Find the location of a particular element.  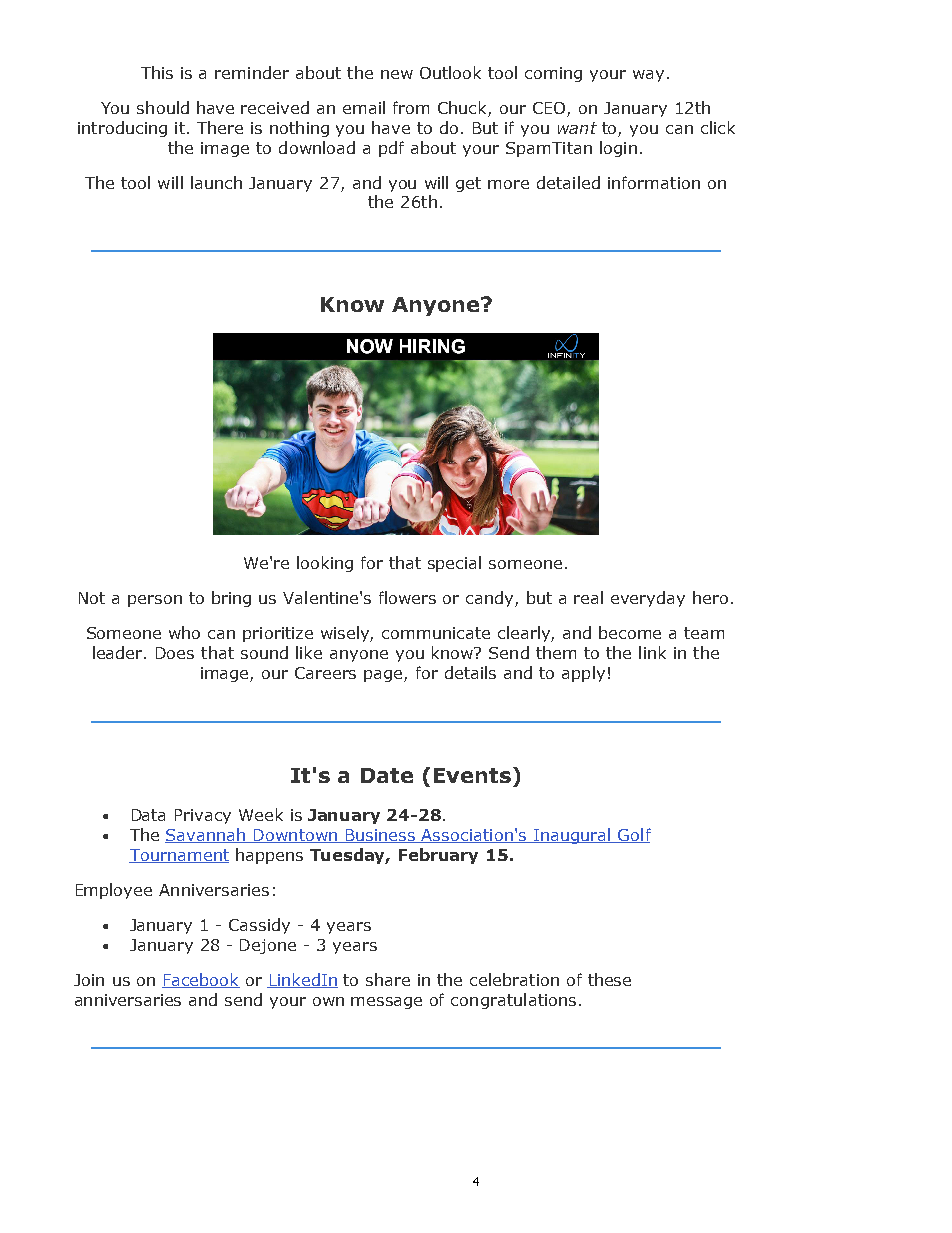

page is located at coordinates (384, 676).
